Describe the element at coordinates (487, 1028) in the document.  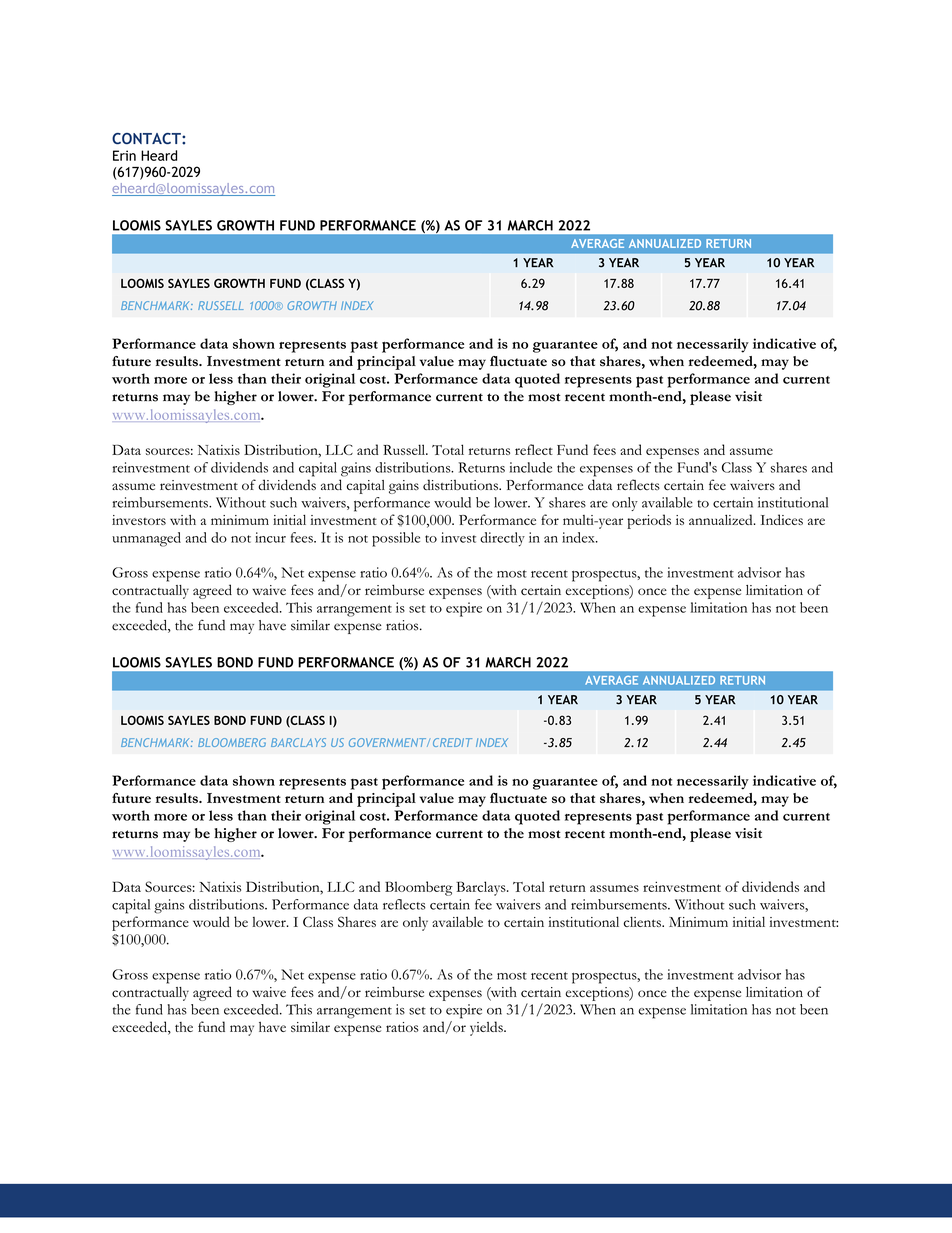
I see `yields` at that location.
